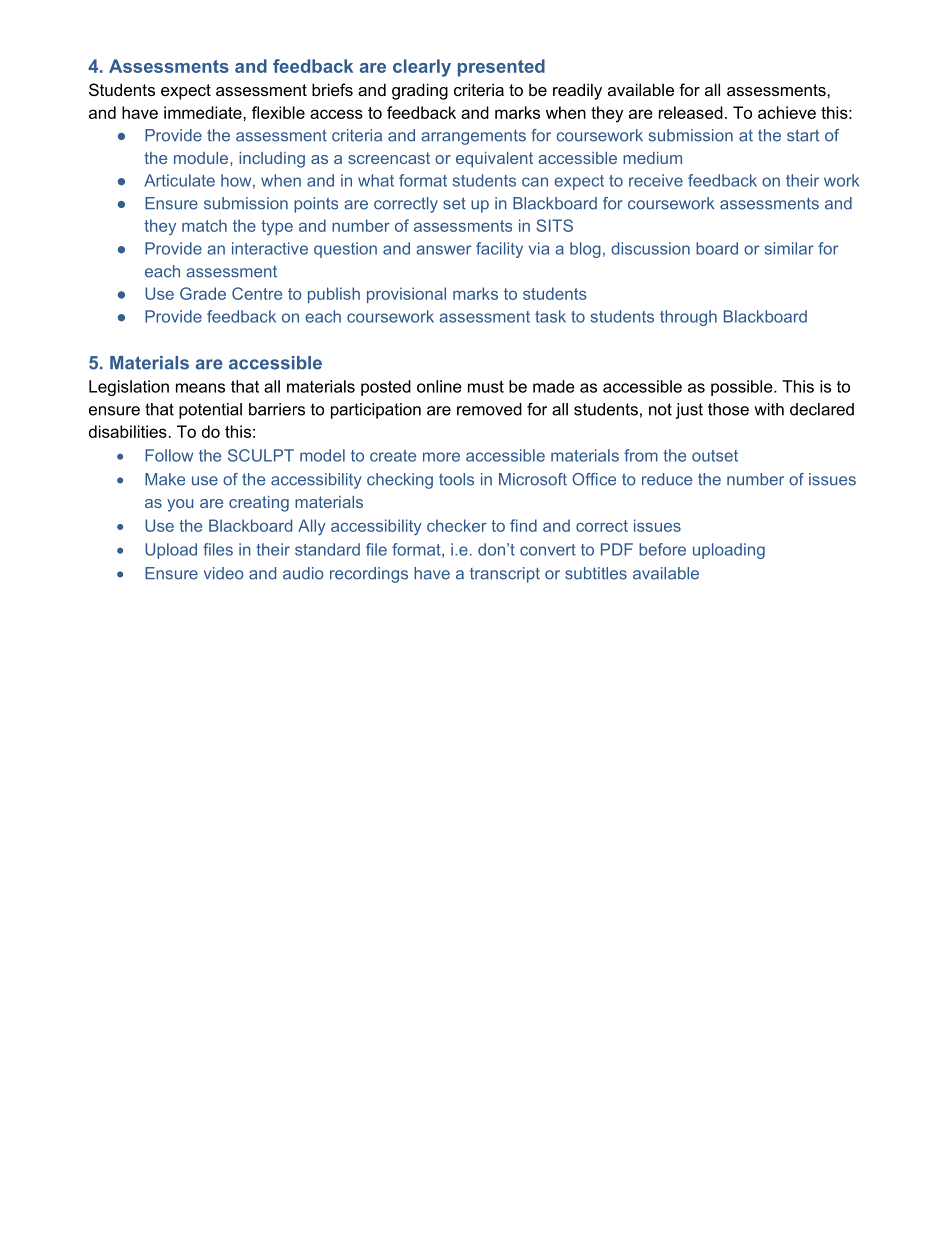  I want to click on task, so click(550, 316).
